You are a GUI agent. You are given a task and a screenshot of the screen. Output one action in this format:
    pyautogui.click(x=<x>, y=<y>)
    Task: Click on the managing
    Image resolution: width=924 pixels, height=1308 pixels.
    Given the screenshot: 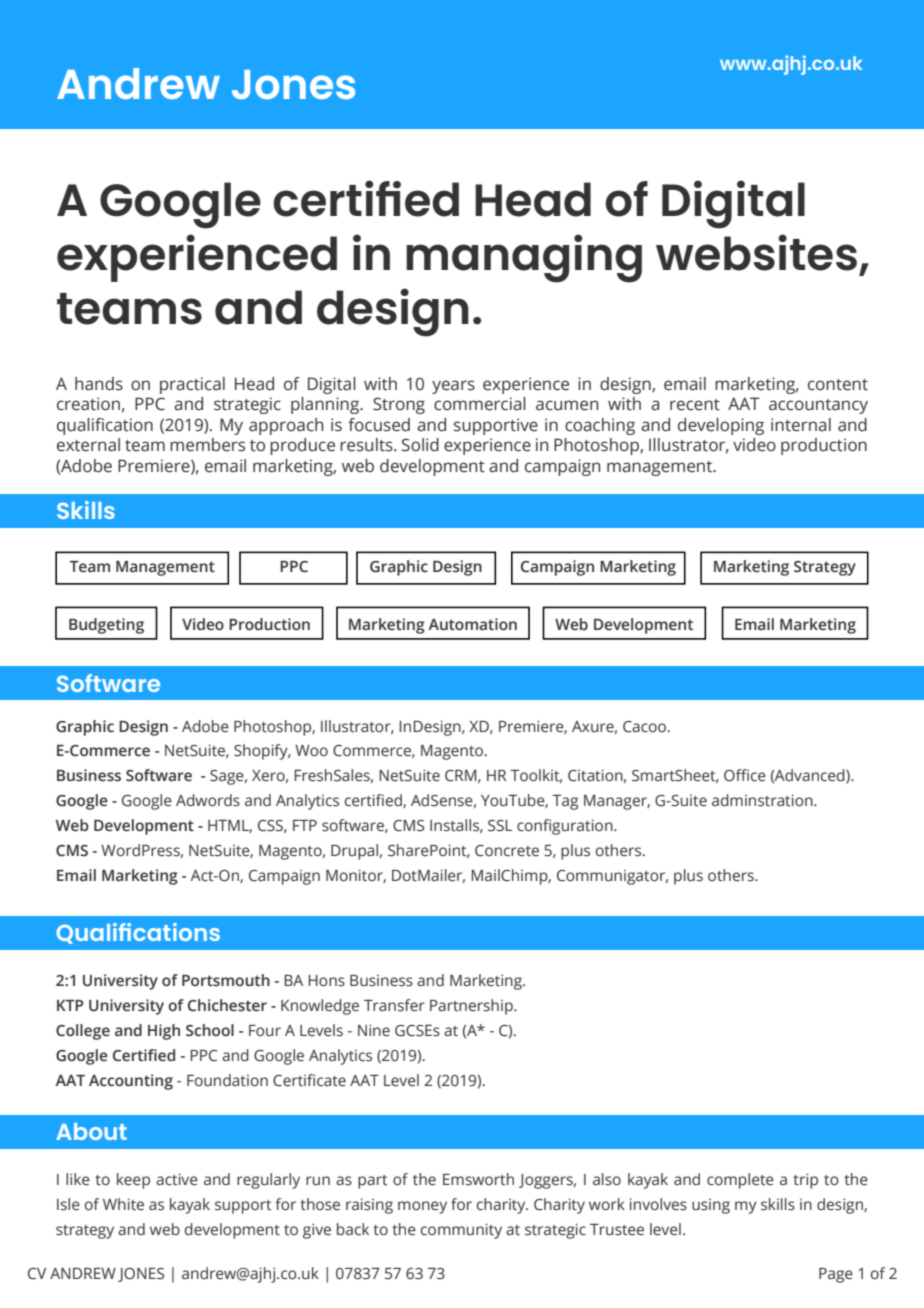 What is the action you would take?
    pyautogui.click(x=524, y=258)
